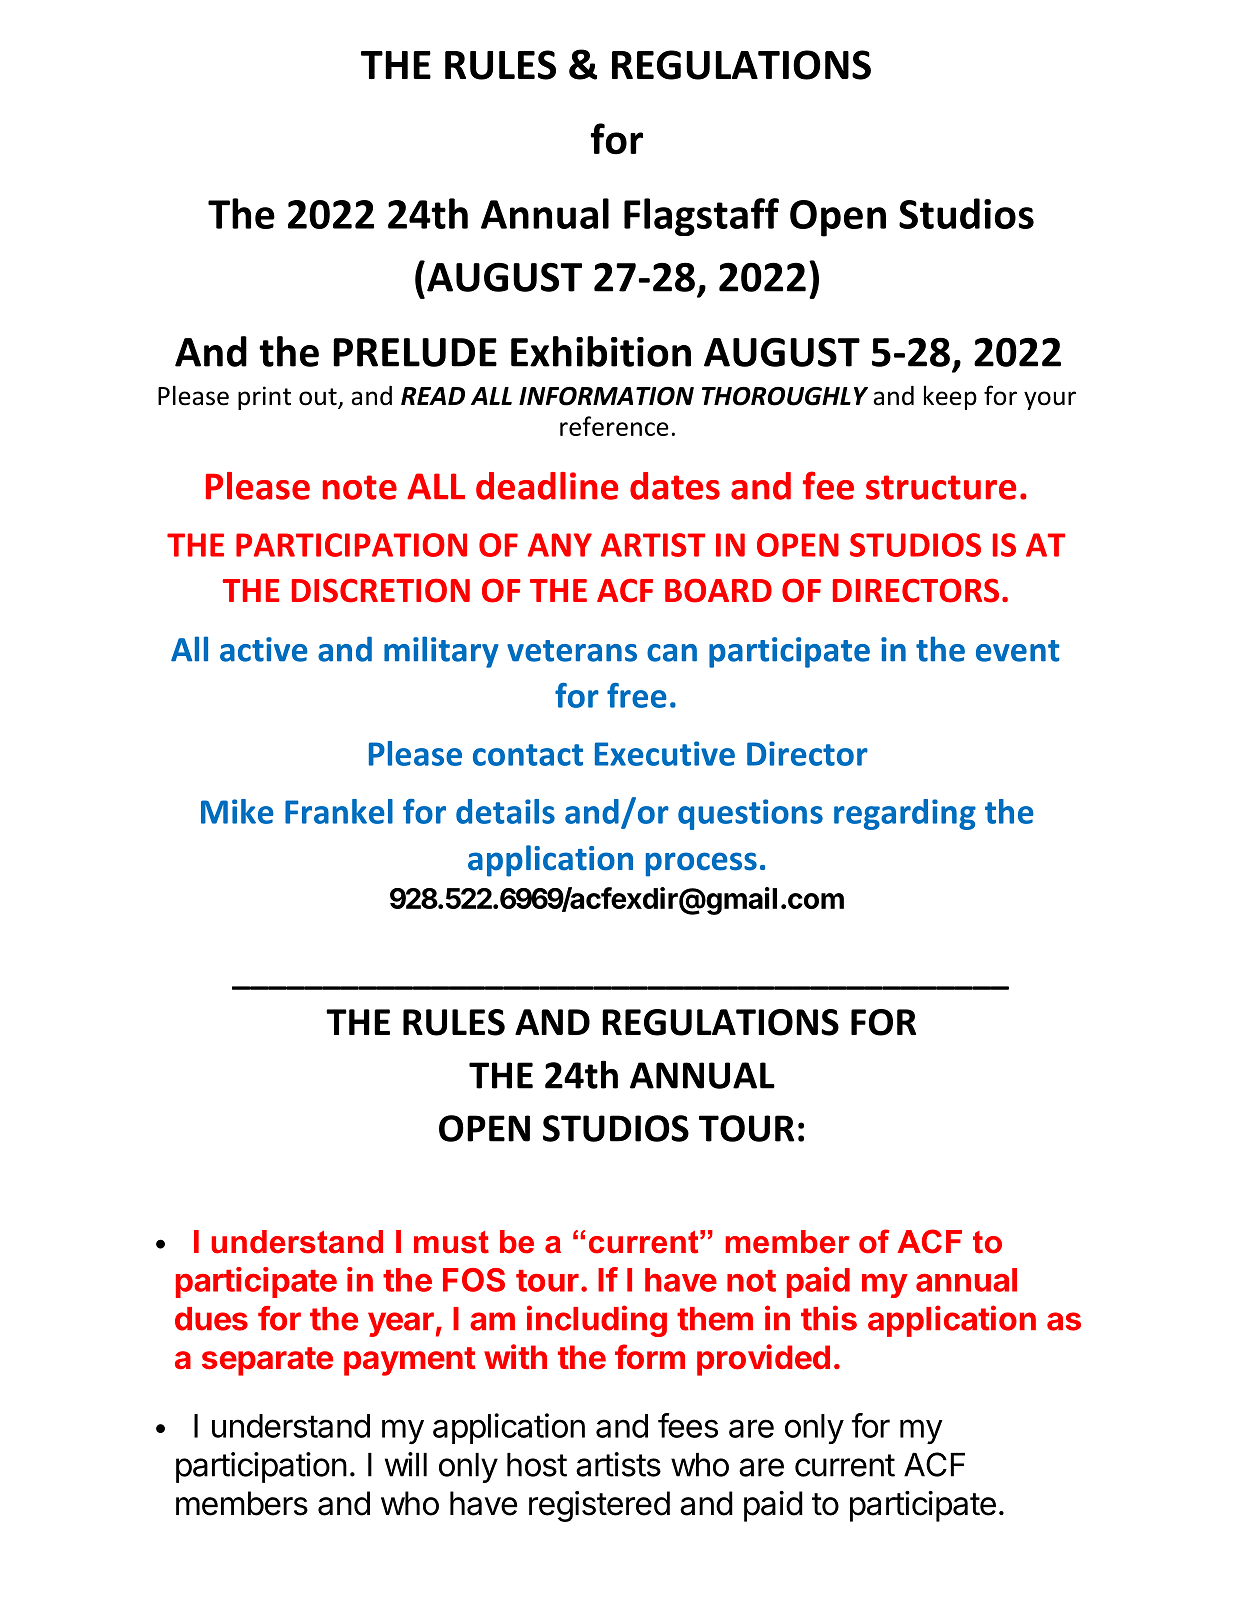 The height and width of the screenshot is (1597, 1234). What do you see at coordinates (829, 1318) in the screenshot?
I see `this` at bounding box center [829, 1318].
